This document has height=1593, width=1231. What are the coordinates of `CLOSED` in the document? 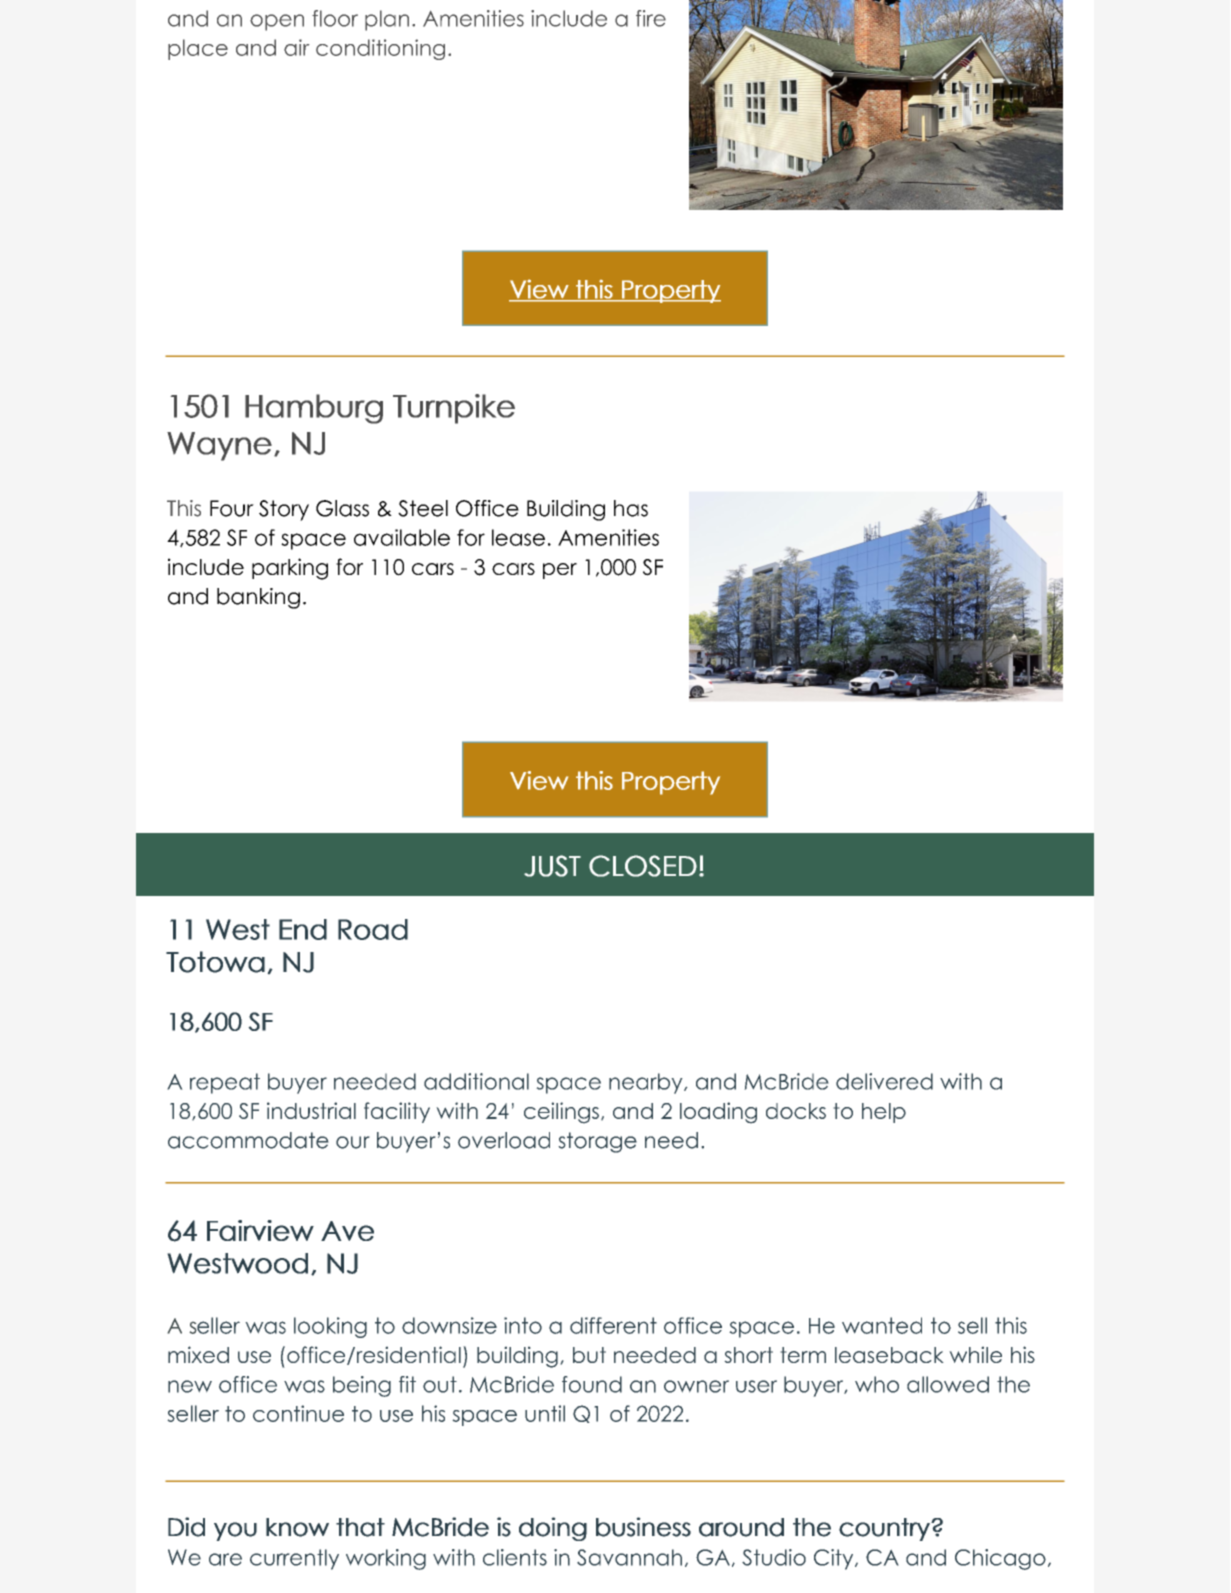 It's located at (643, 866).
